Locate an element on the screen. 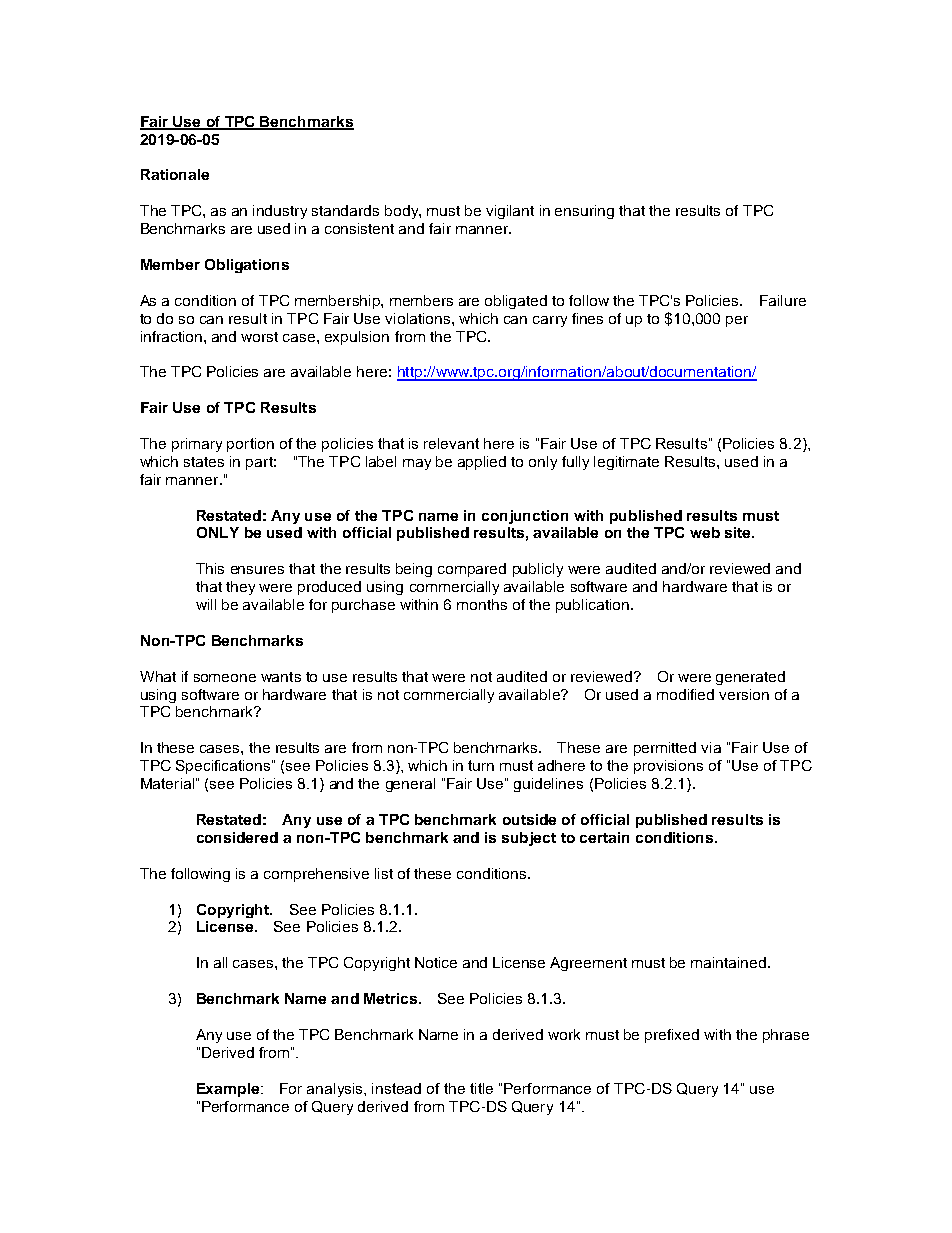  industry is located at coordinates (280, 212).
